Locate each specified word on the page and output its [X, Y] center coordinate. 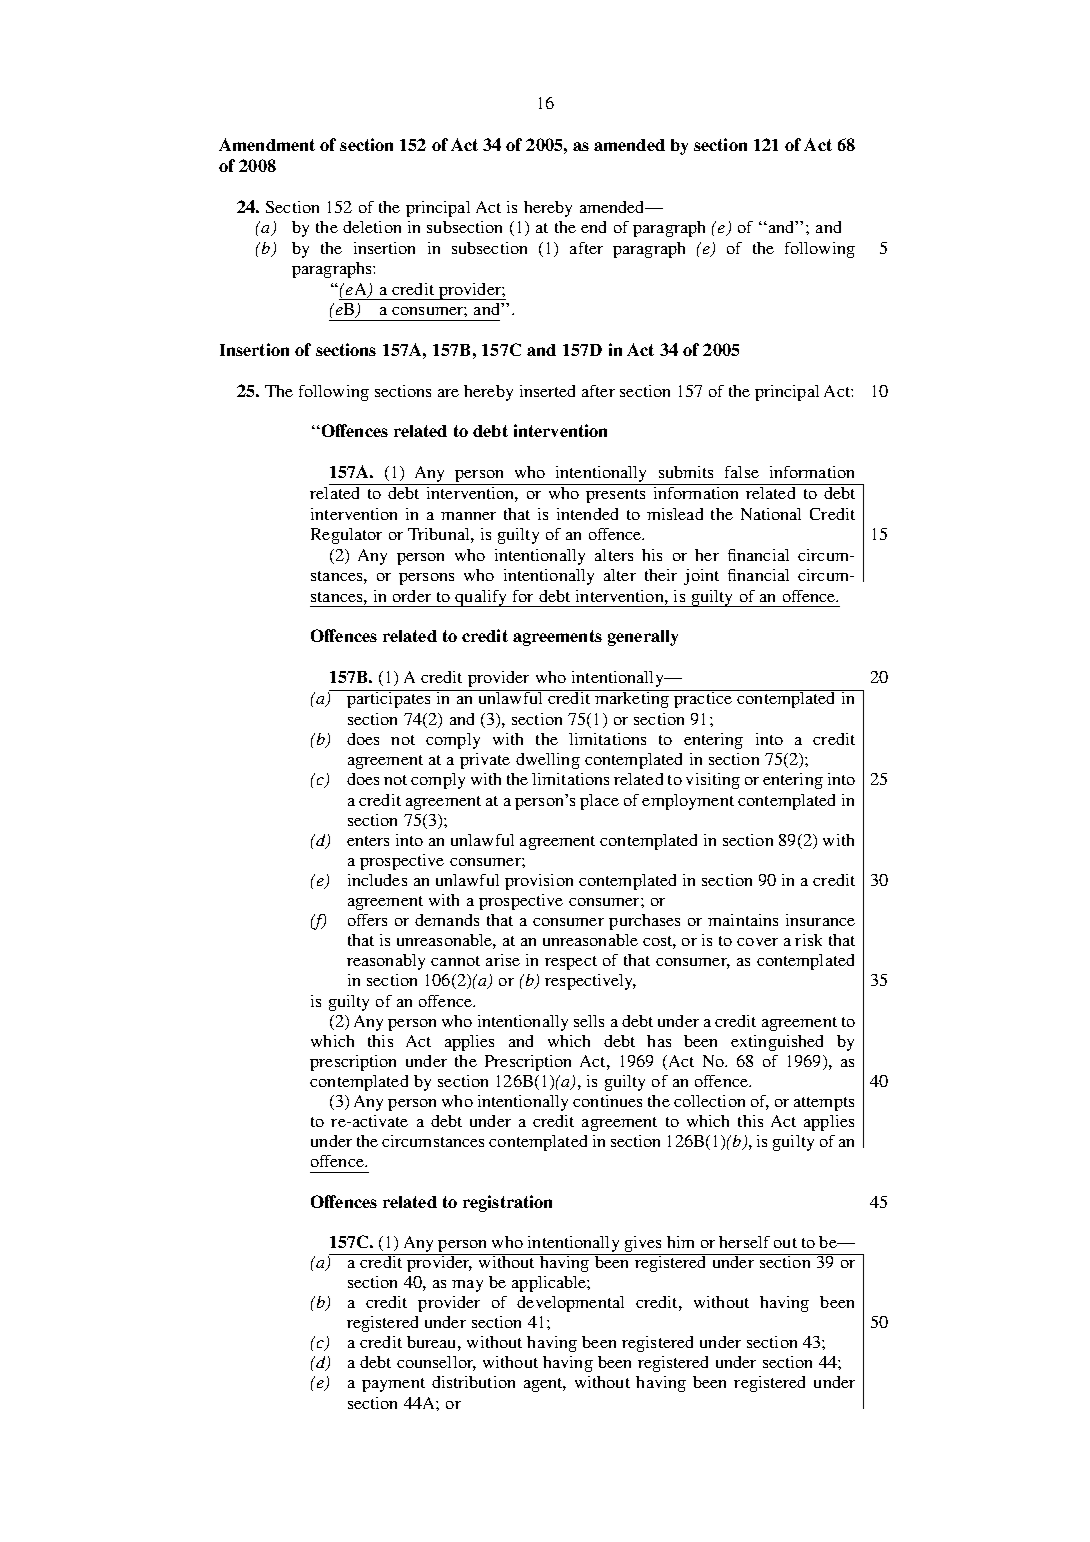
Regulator [346, 536]
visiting [713, 781]
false [742, 472]
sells [589, 1021]
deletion [372, 227]
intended [587, 514]
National [771, 514]
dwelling [548, 761]
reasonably [386, 962]
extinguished [777, 1043]
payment [393, 1385]
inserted [547, 391]
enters [368, 841]
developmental [570, 1304]
